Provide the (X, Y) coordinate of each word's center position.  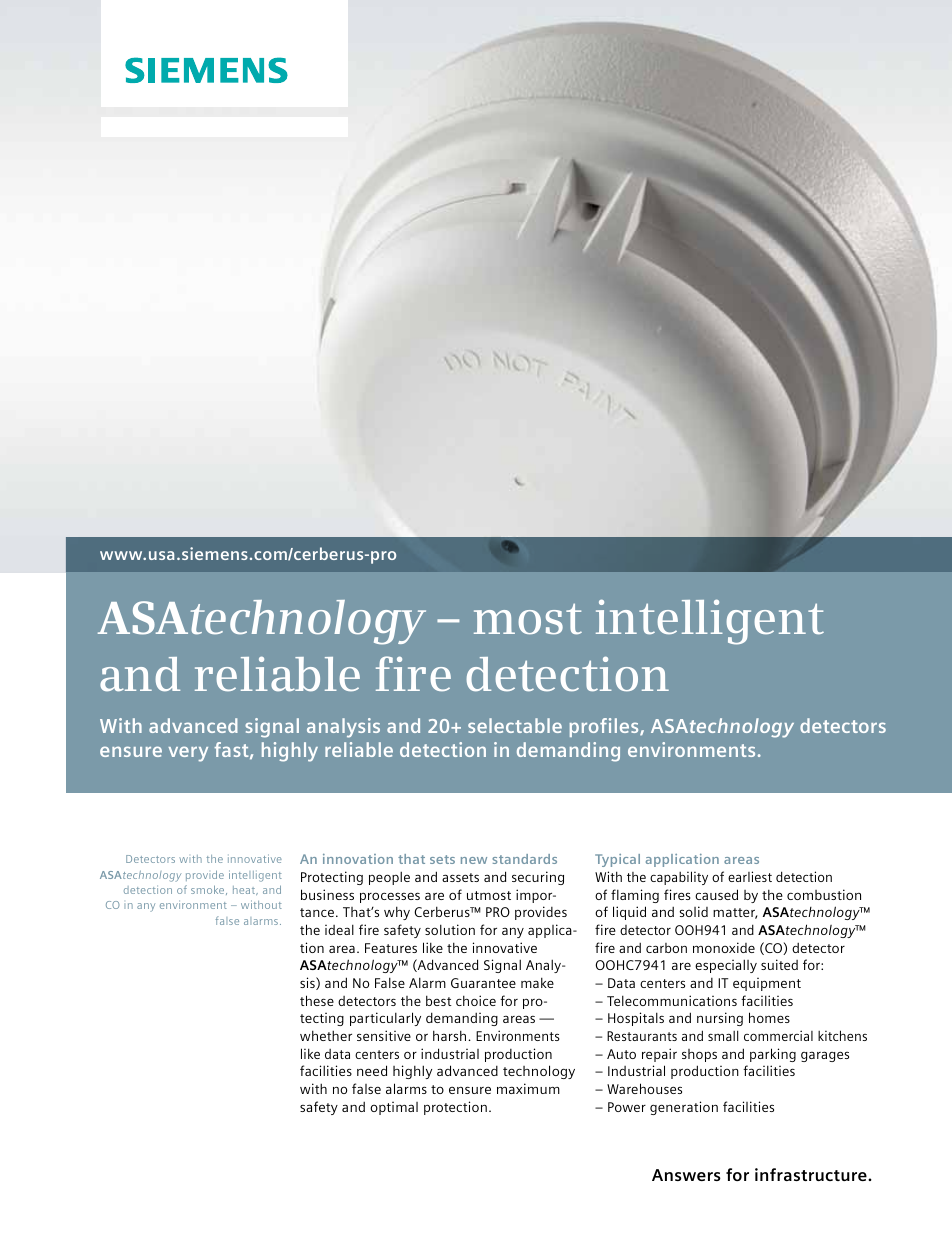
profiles (605, 727)
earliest (750, 876)
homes (769, 1017)
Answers (686, 1175)
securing (538, 878)
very (188, 754)
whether (326, 1035)
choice (476, 1000)
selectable (515, 725)
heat (245, 890)
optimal (394, 1108)
